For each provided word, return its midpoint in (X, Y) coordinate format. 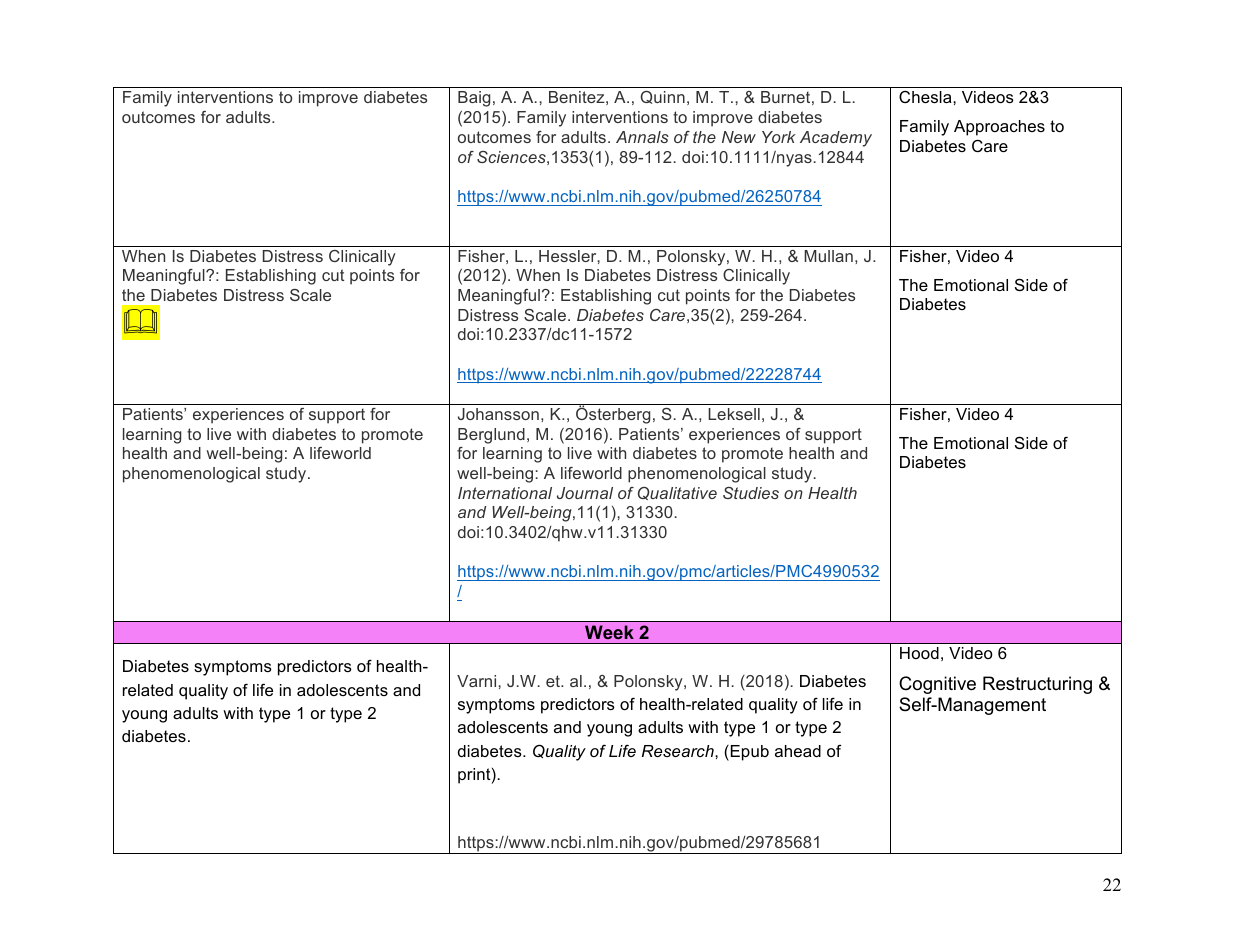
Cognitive (937, 685)
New (739, 137)
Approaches (999, 128)
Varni (478, 681)
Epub (748, 753)
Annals (642, 137)
